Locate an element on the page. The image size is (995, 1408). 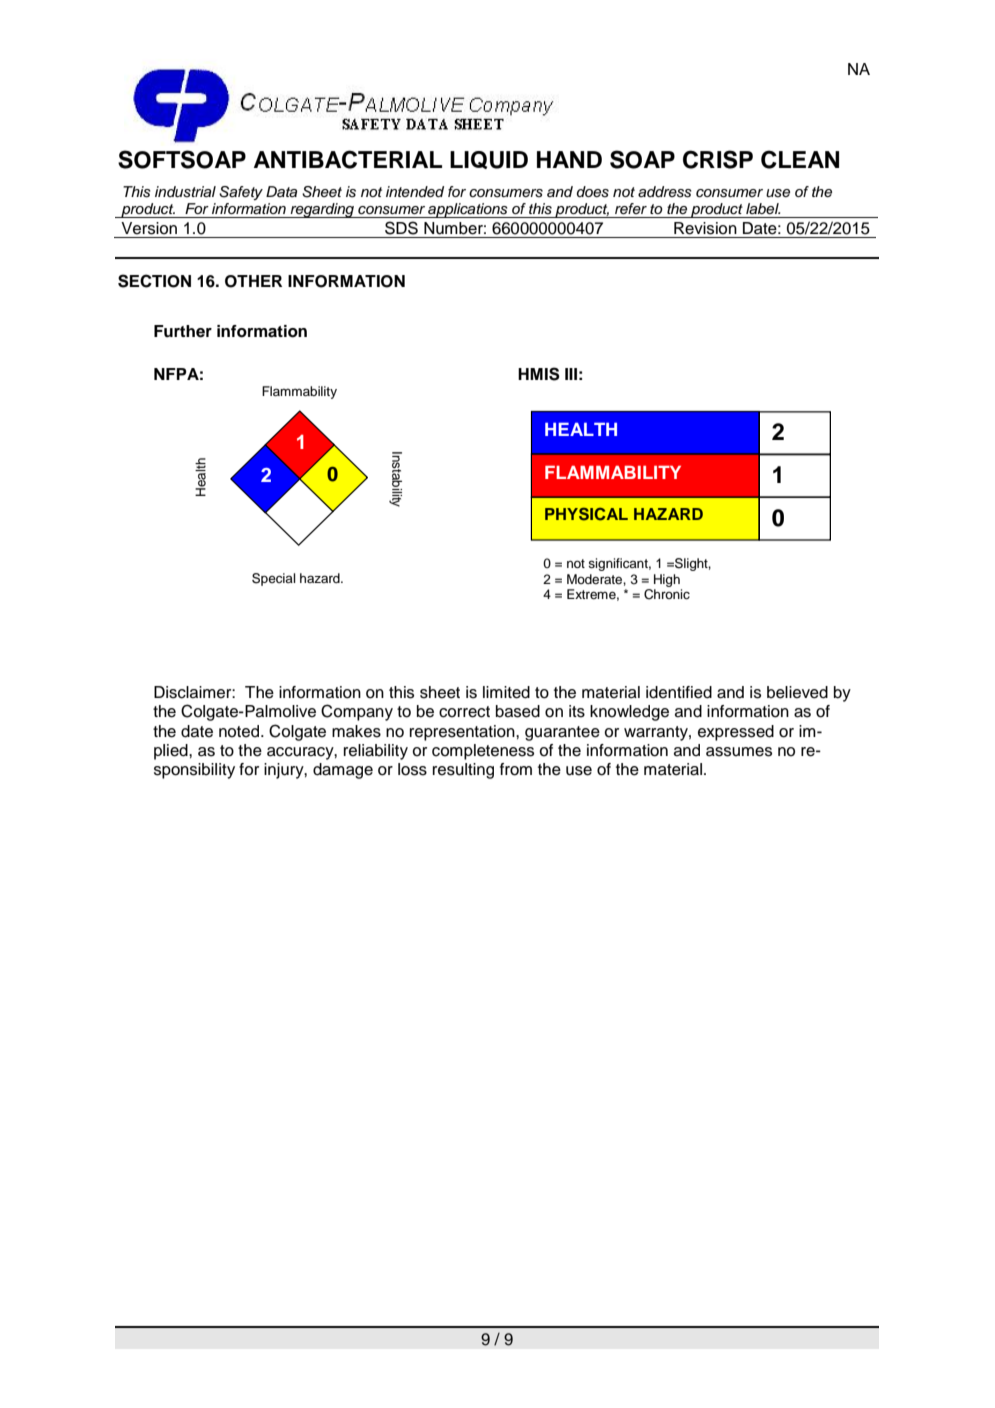
CRISP is located at coordinates (718, 159).
